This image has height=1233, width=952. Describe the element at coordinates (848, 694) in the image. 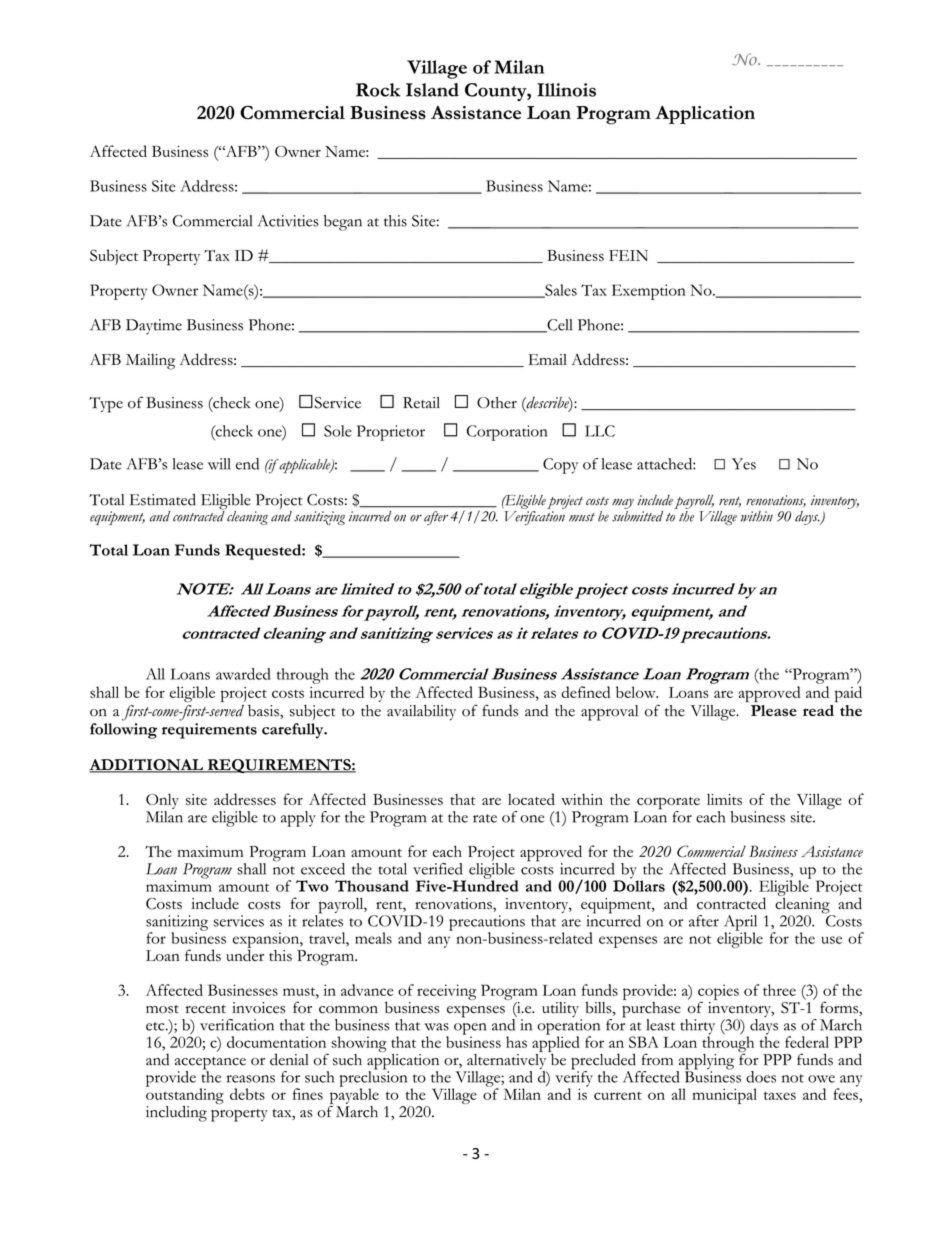

I see `paid` at that location.
